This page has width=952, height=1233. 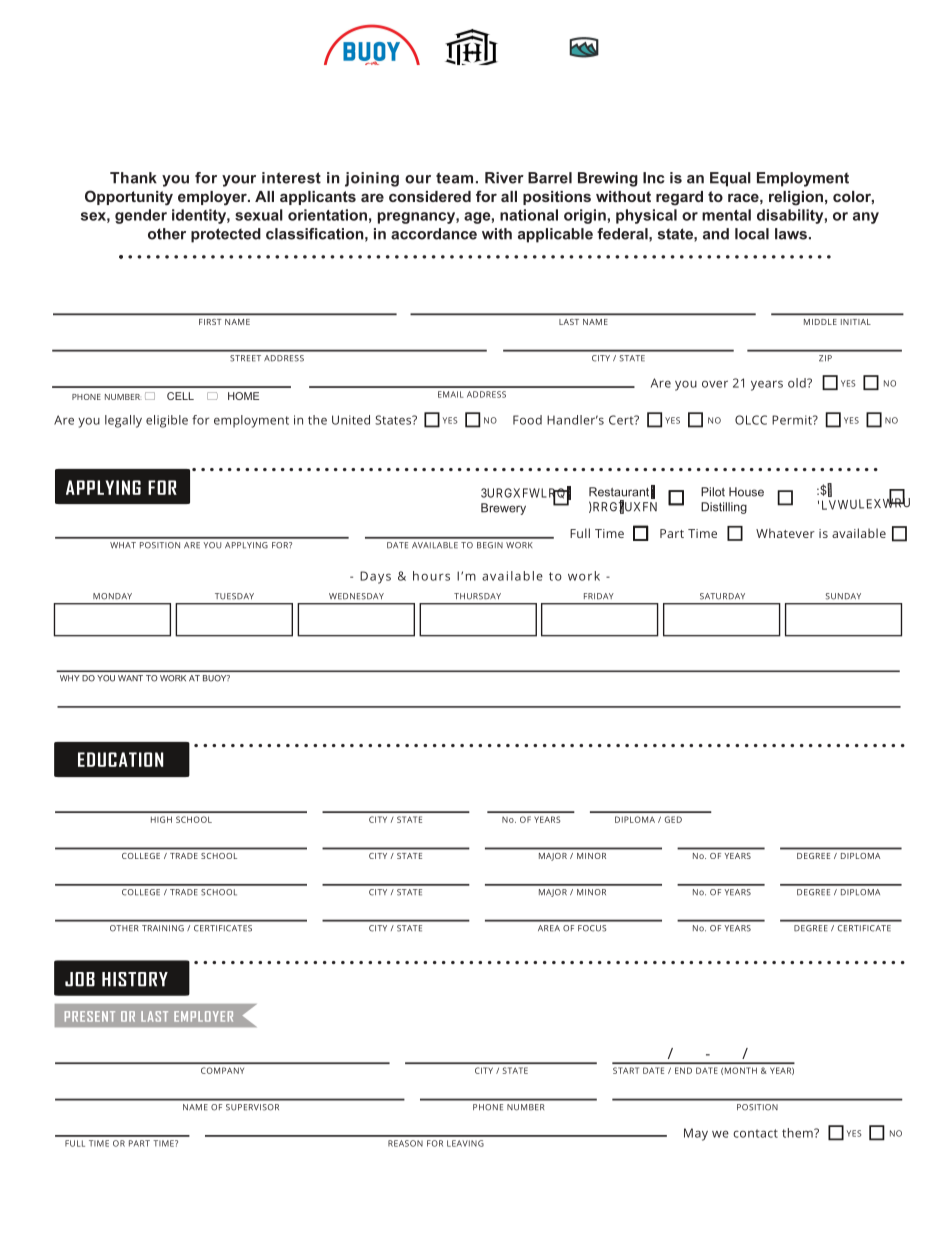 I want to click on TRAINING, so click(x=163, y=928).
